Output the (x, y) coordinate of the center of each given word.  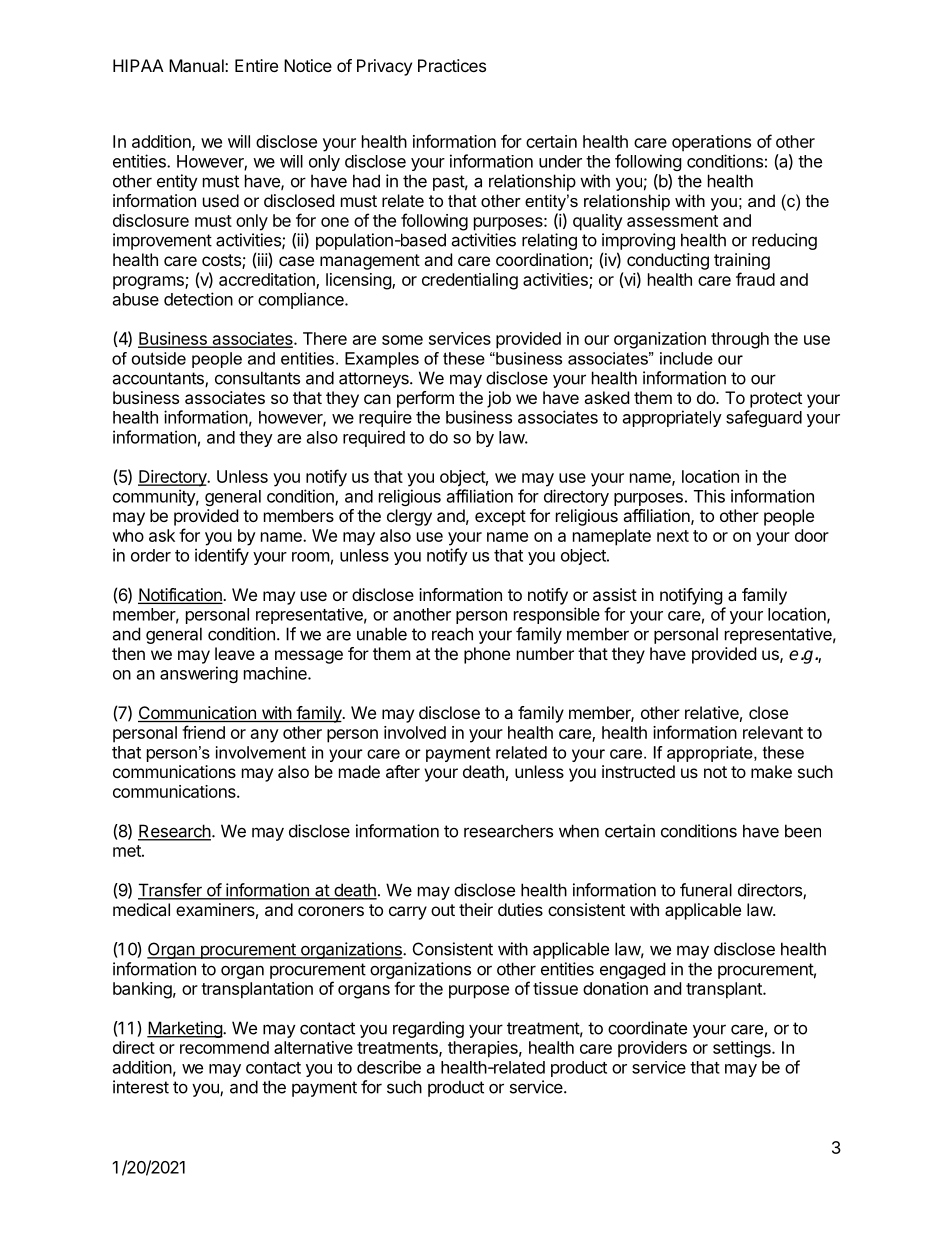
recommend (224, 1047)
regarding (428, 1029)
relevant (773, 732)
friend (203, 732)
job (499, 399)
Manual (197, 65)
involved (415, 732)
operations (711, 143)
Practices (452, 65)
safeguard (764, 418)
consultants (257, 378)
